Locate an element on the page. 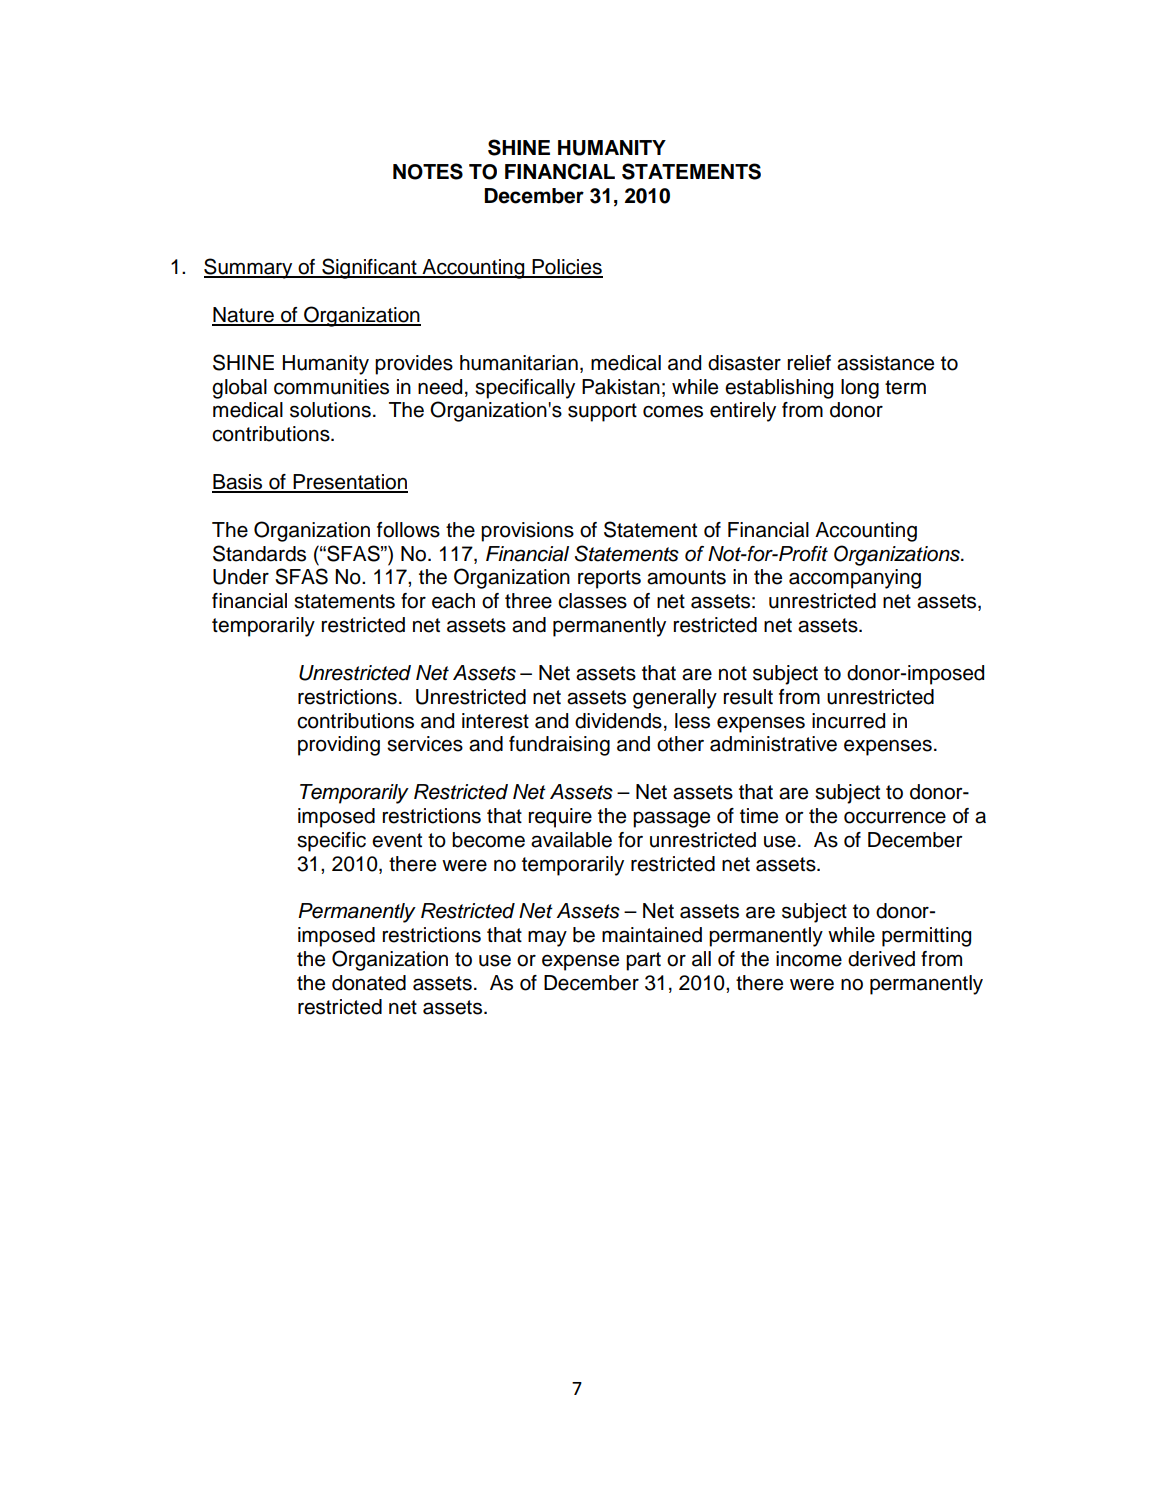 Image resolution: width=1154 pixels, height=1494 pixels. relief is located at coordinates (809, 363).
